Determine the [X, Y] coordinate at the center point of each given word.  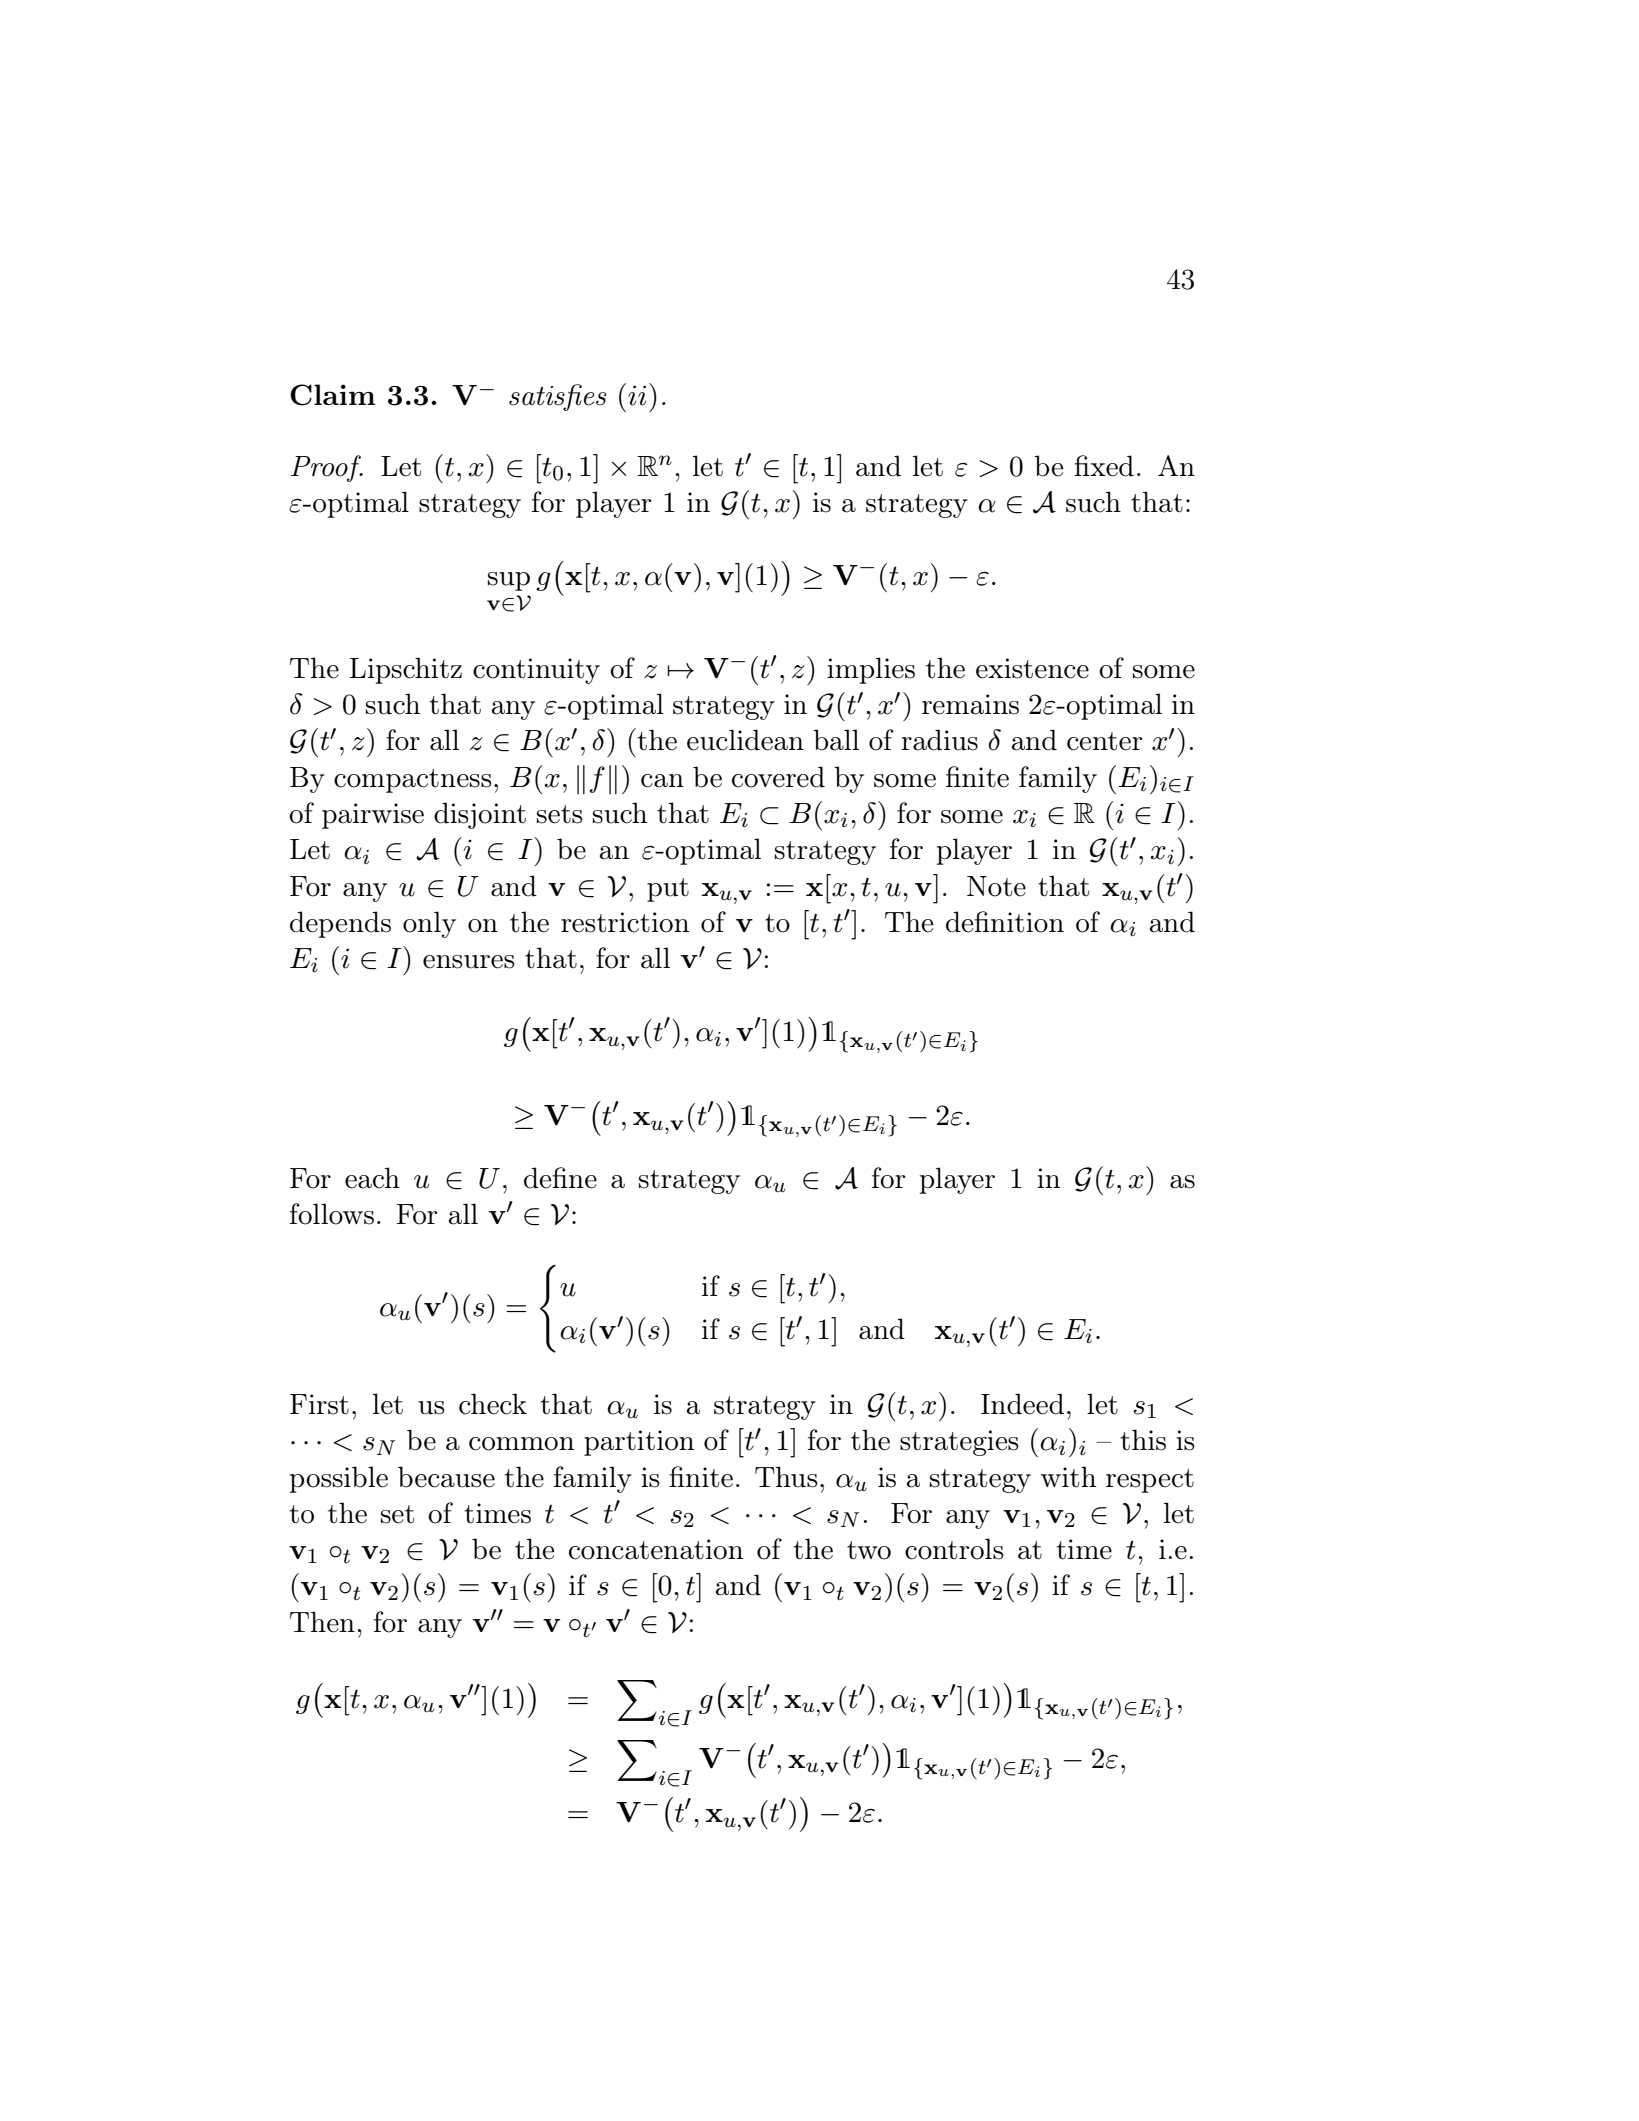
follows [332, 1214]
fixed [1104, 466]
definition [1005, 922]
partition [639, 1443]
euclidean [745, 740]
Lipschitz [406, 670]
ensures [469, 962]
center [1105, 741]
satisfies [557, 397]
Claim [332, 395]
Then [322, 1622]
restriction [625, 922]
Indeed [1022, 1404]
